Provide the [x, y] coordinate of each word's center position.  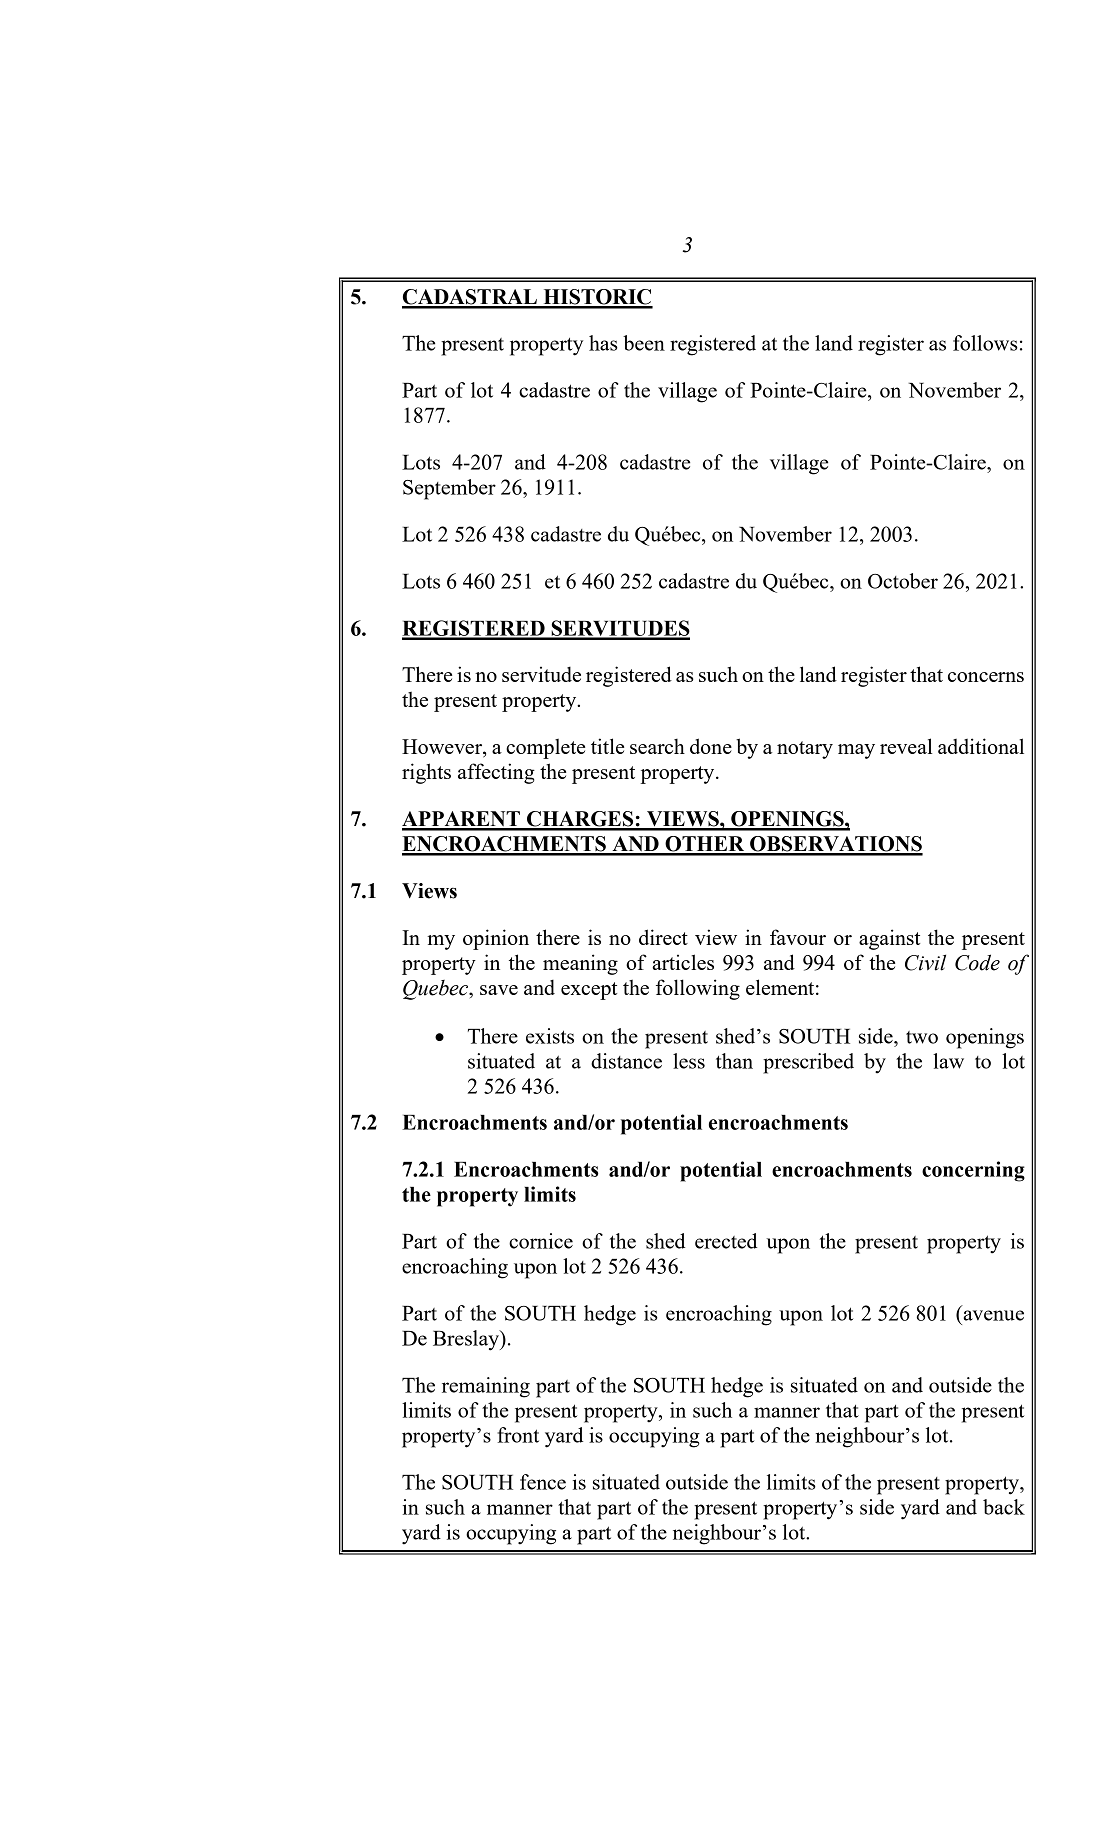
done [711, 746]
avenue [993, 1315]
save [499, 990]
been [644, 343]
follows [985, 343]
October [903, 581]
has [603, 343]
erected [726, 1241]
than [734, 1061]
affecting [496, 773]
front [518, 1435]
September [449, 489]
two [922, 1037]
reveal [906, 746]
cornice [541, 1241]
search [657, 746]
